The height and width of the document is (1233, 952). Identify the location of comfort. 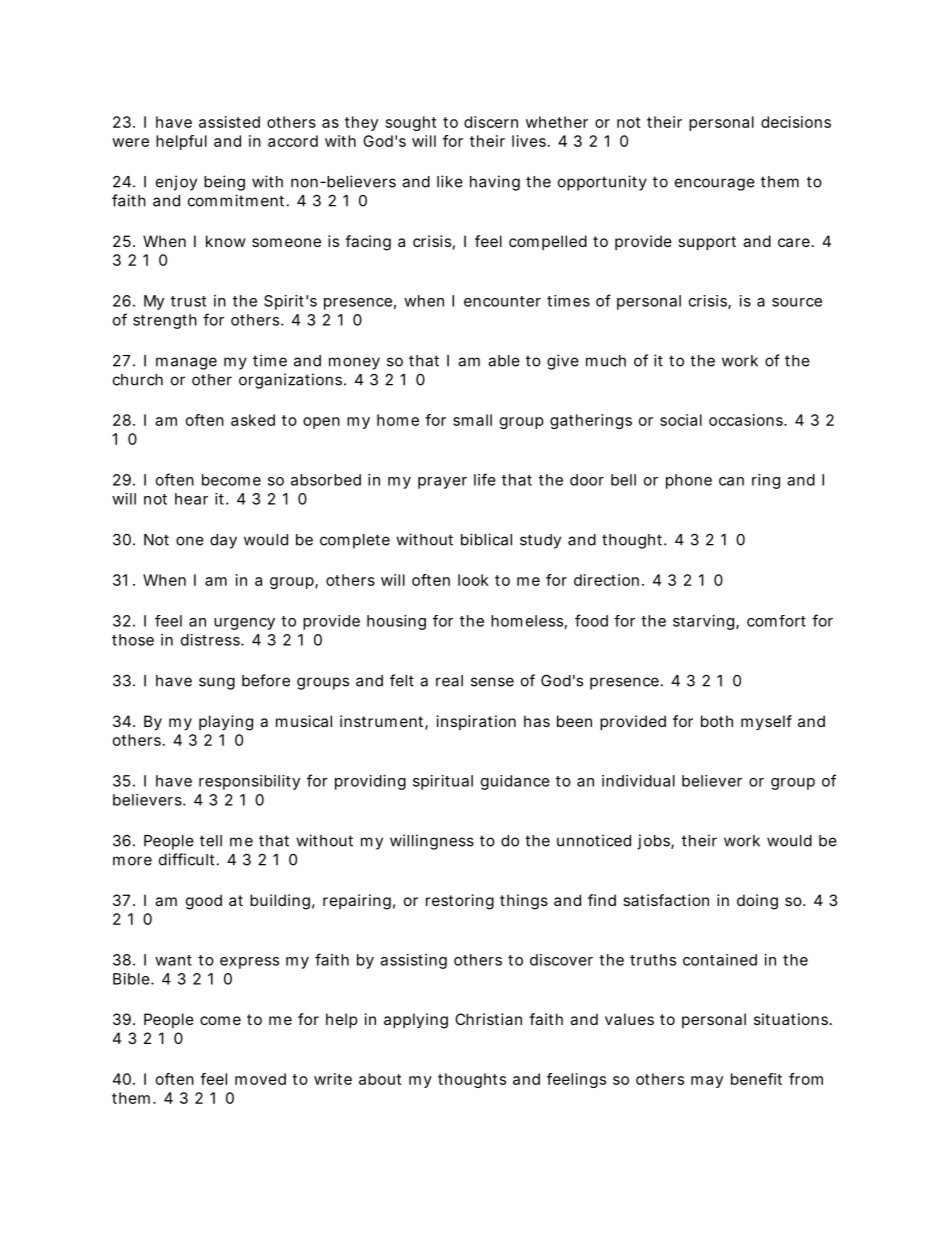
(776, 621).
